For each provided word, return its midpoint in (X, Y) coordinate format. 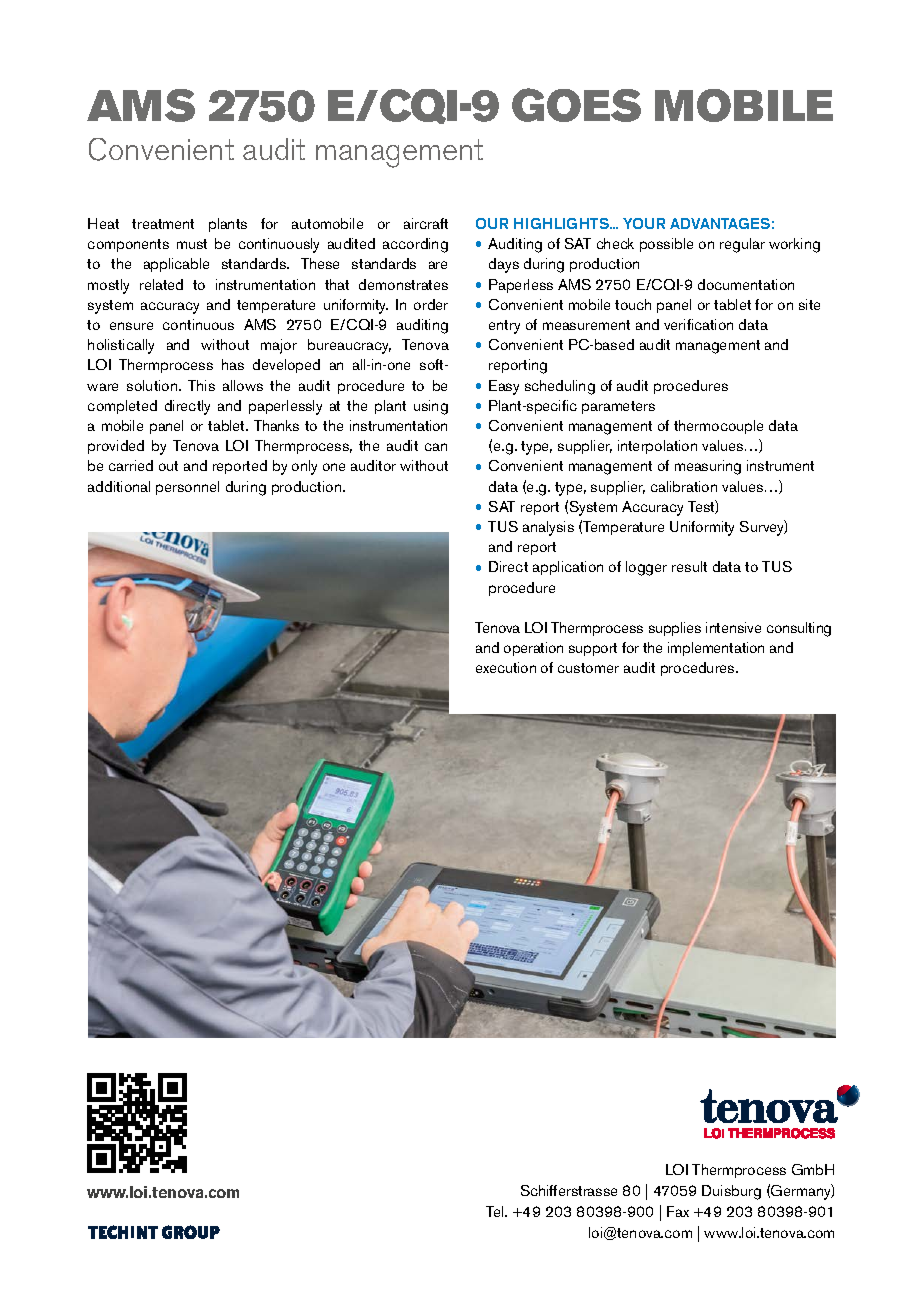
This (201, 385)
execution (506, 667)
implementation (716, 649)
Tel (496, 1211)
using (431, 407)
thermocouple (718, 427)
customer (588, 668)
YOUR (644, 223)
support (593, 649)
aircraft (426, 223)
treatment (163, 224)
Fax (678, 1211)
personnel (187, 488)
